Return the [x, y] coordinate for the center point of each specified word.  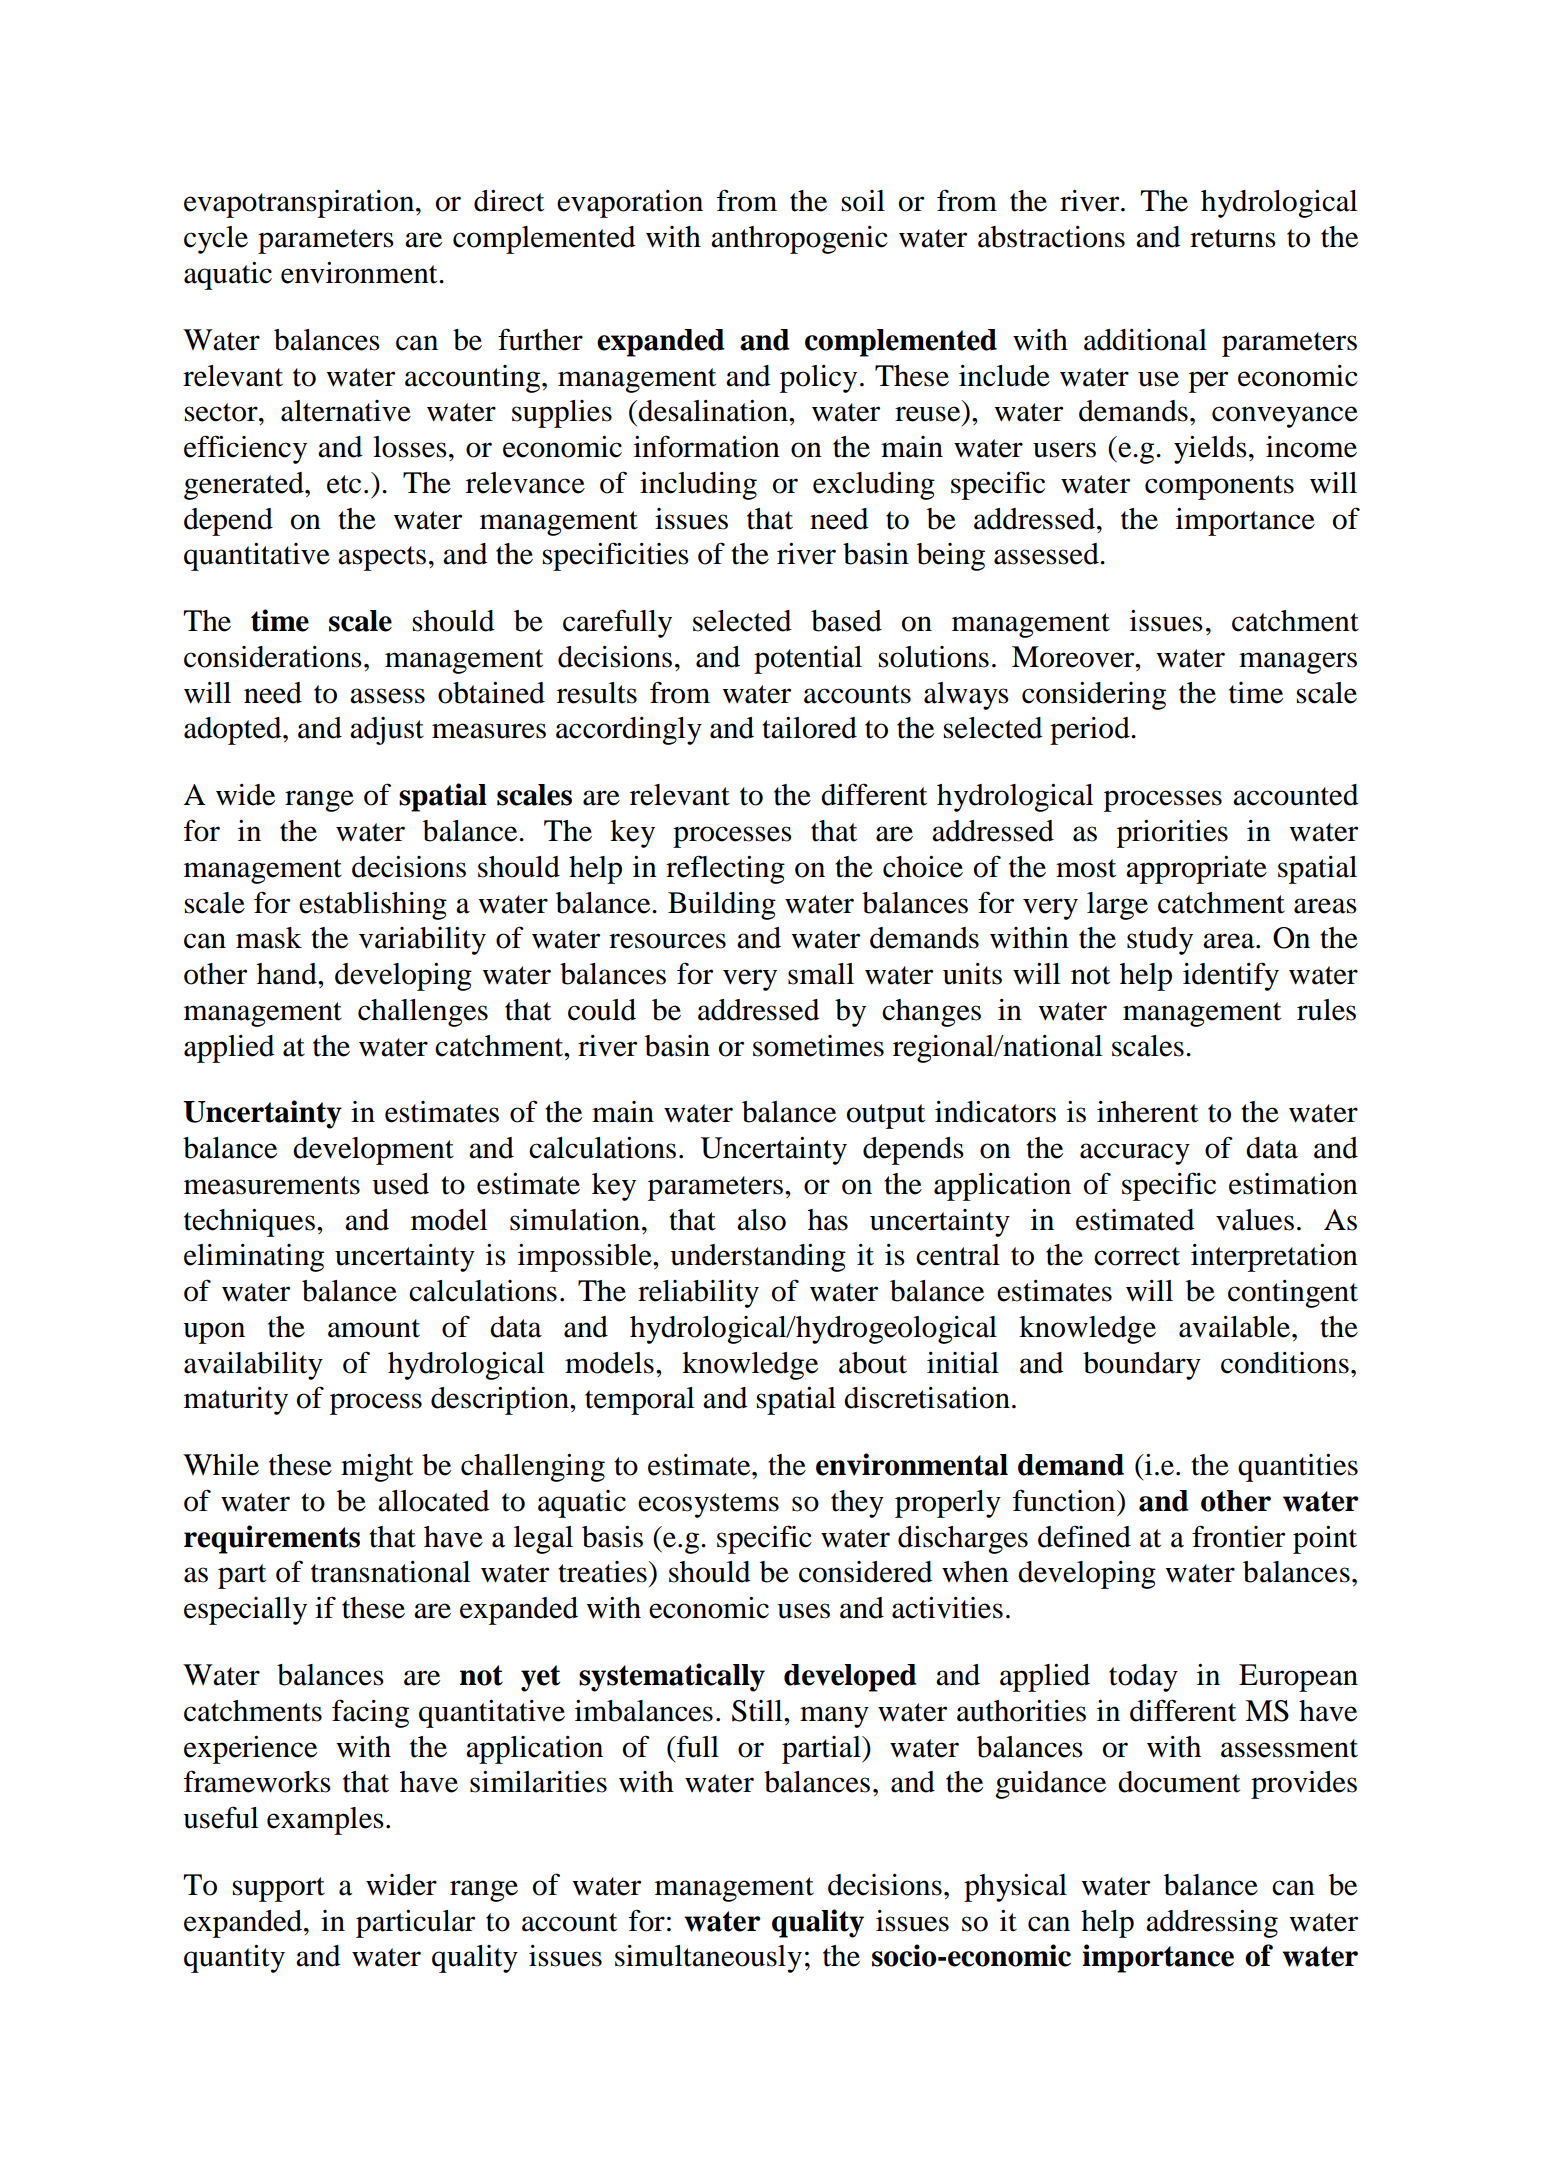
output [886, 1116]
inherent [1147, 1112]
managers [1298, 663]
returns [1233, 238]
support [279, 1889]
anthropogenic [799, 240]
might [377, 1468]
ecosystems [708, 1505]
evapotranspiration [300, 204]
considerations [273, 657]
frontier [1238, 1536]
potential [808, 660]
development [373, 1151]
